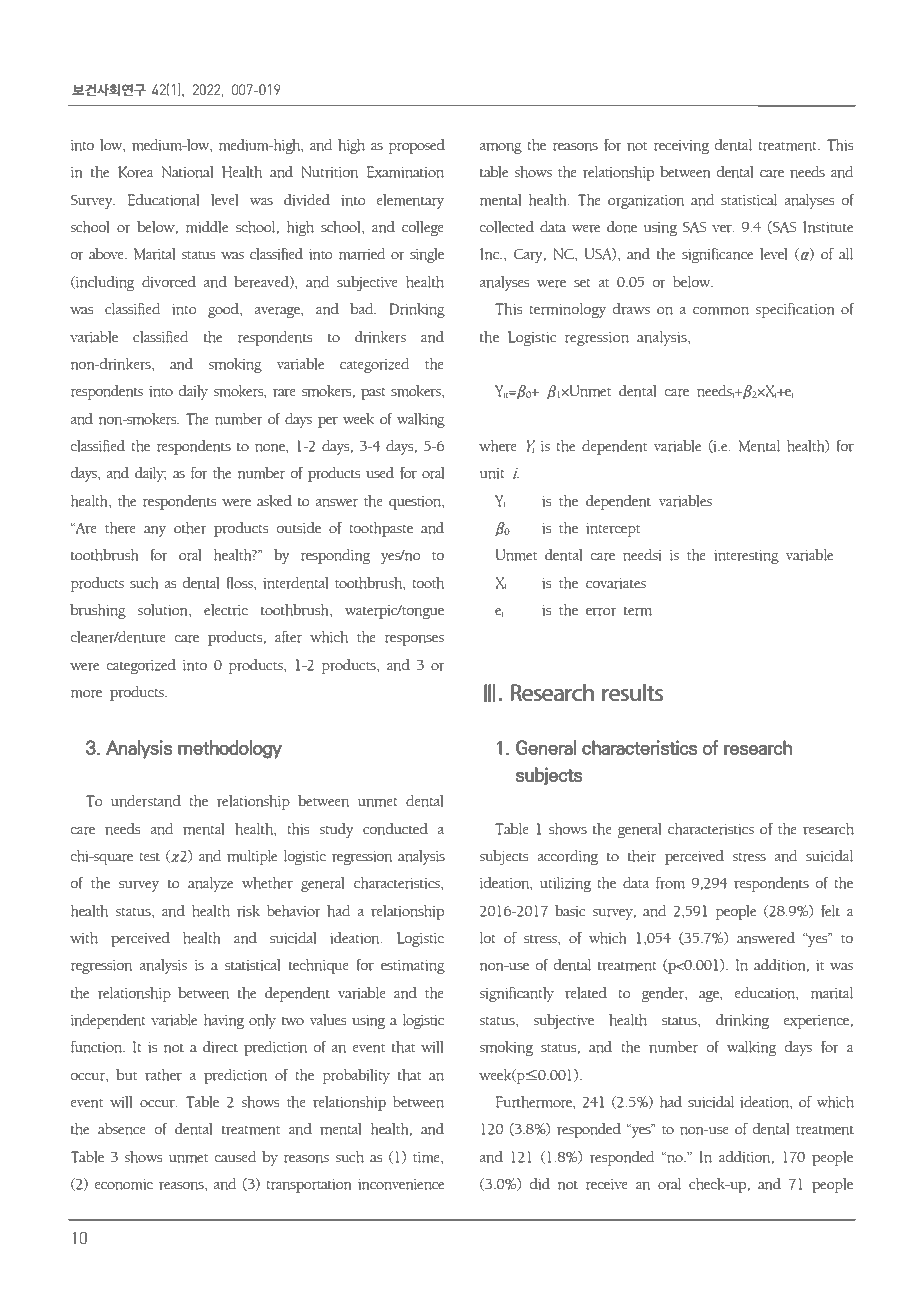  Describe the element at coordinates (746, 557) in the screenshot. I see `interesting` at that location.
